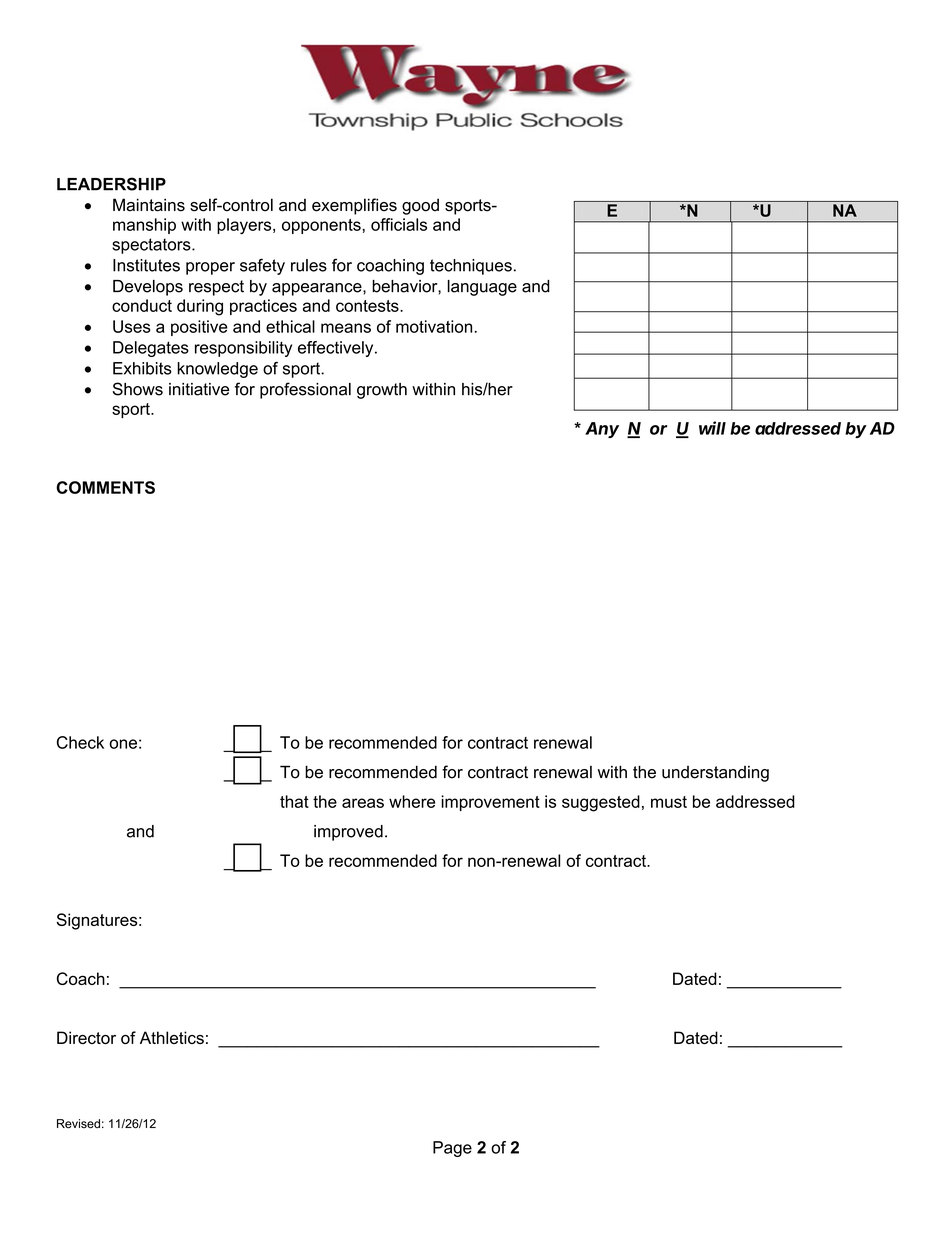 The image size is (952, 1233). I want to click on techniques, so click(471, 267).
